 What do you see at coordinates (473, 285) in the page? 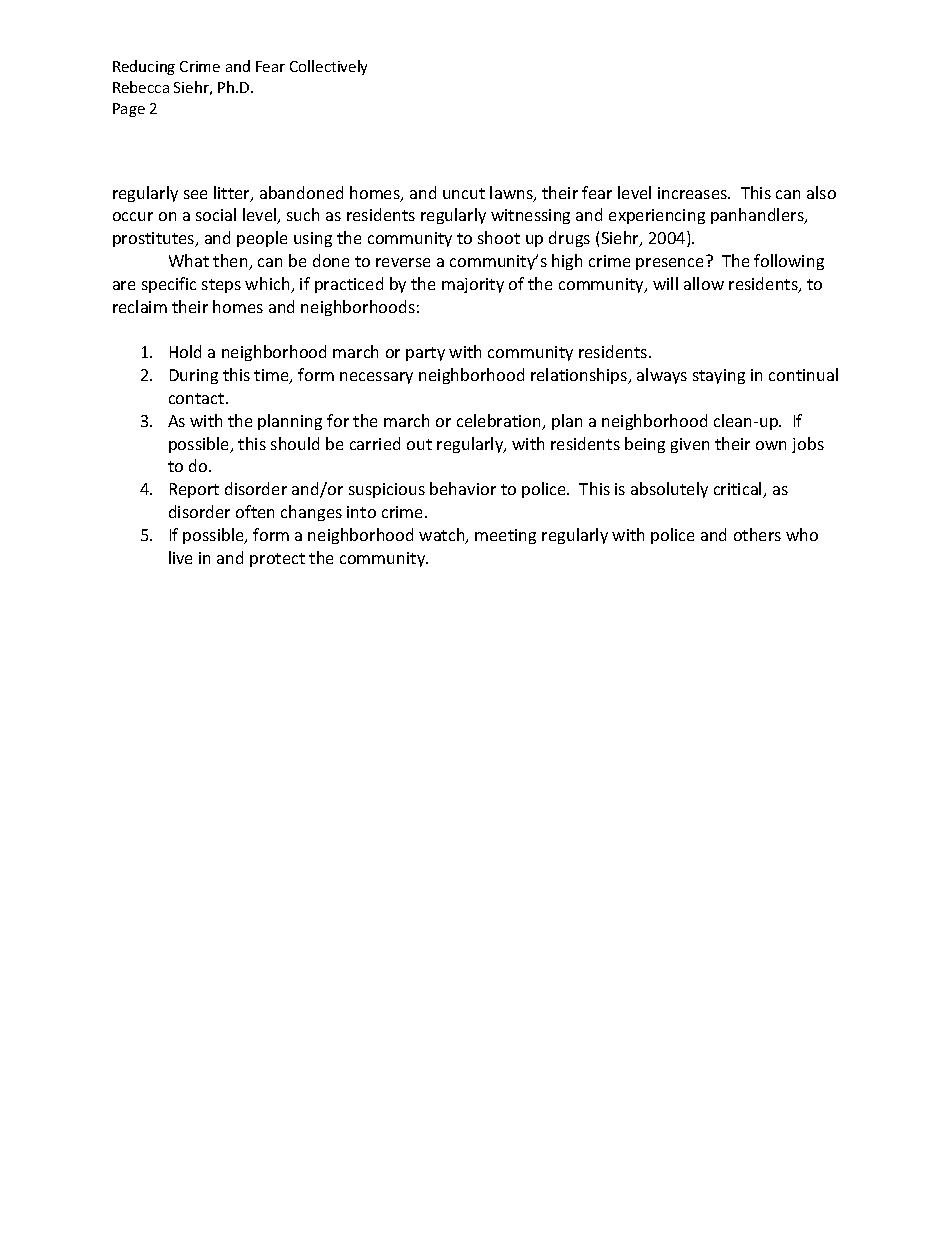
I see `majority` at bounding box center [473, 285].
